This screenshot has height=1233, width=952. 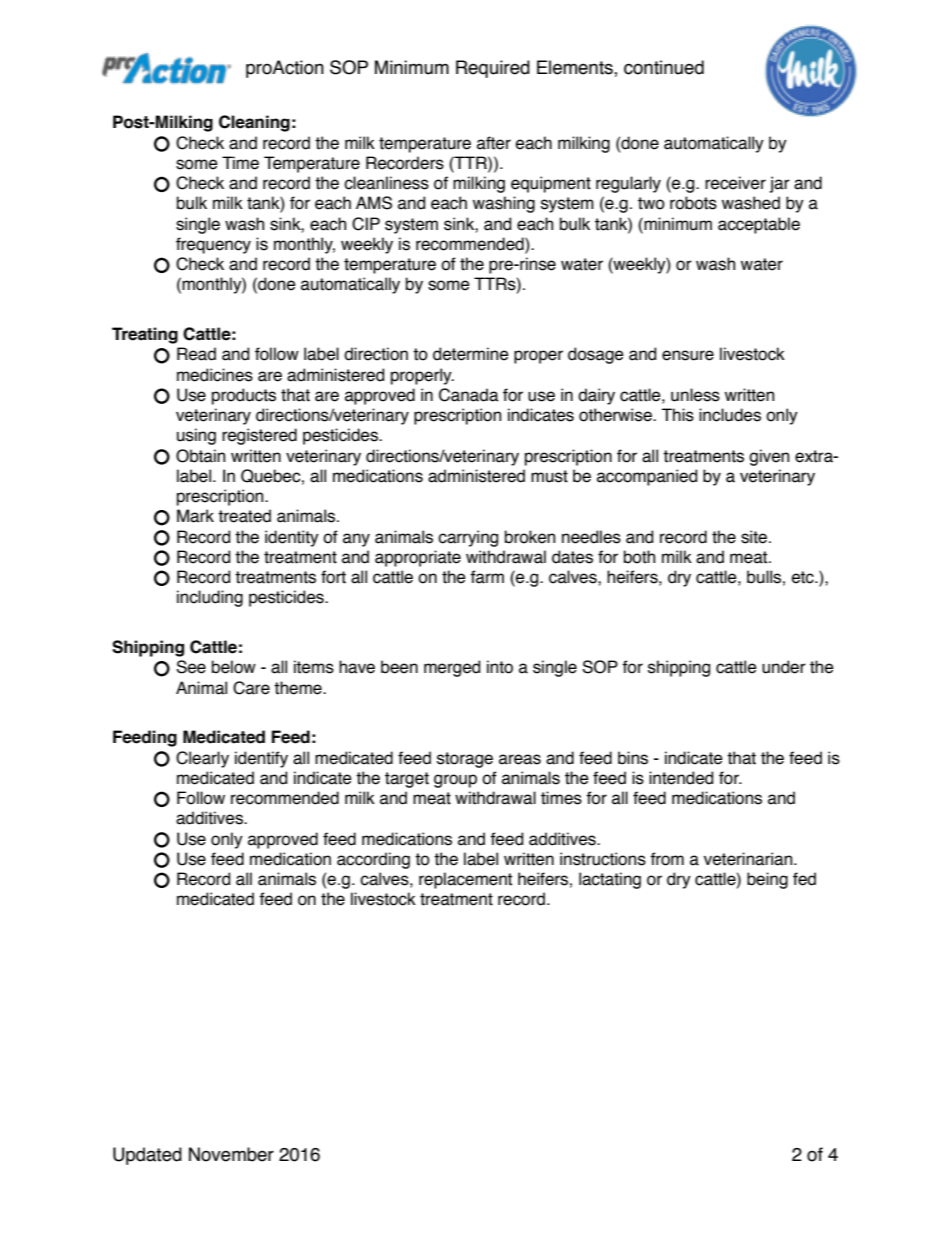 What do you see at coordinates (664, 67) in the screenshot?
I see `continued` at bounding box center [664, 67].
